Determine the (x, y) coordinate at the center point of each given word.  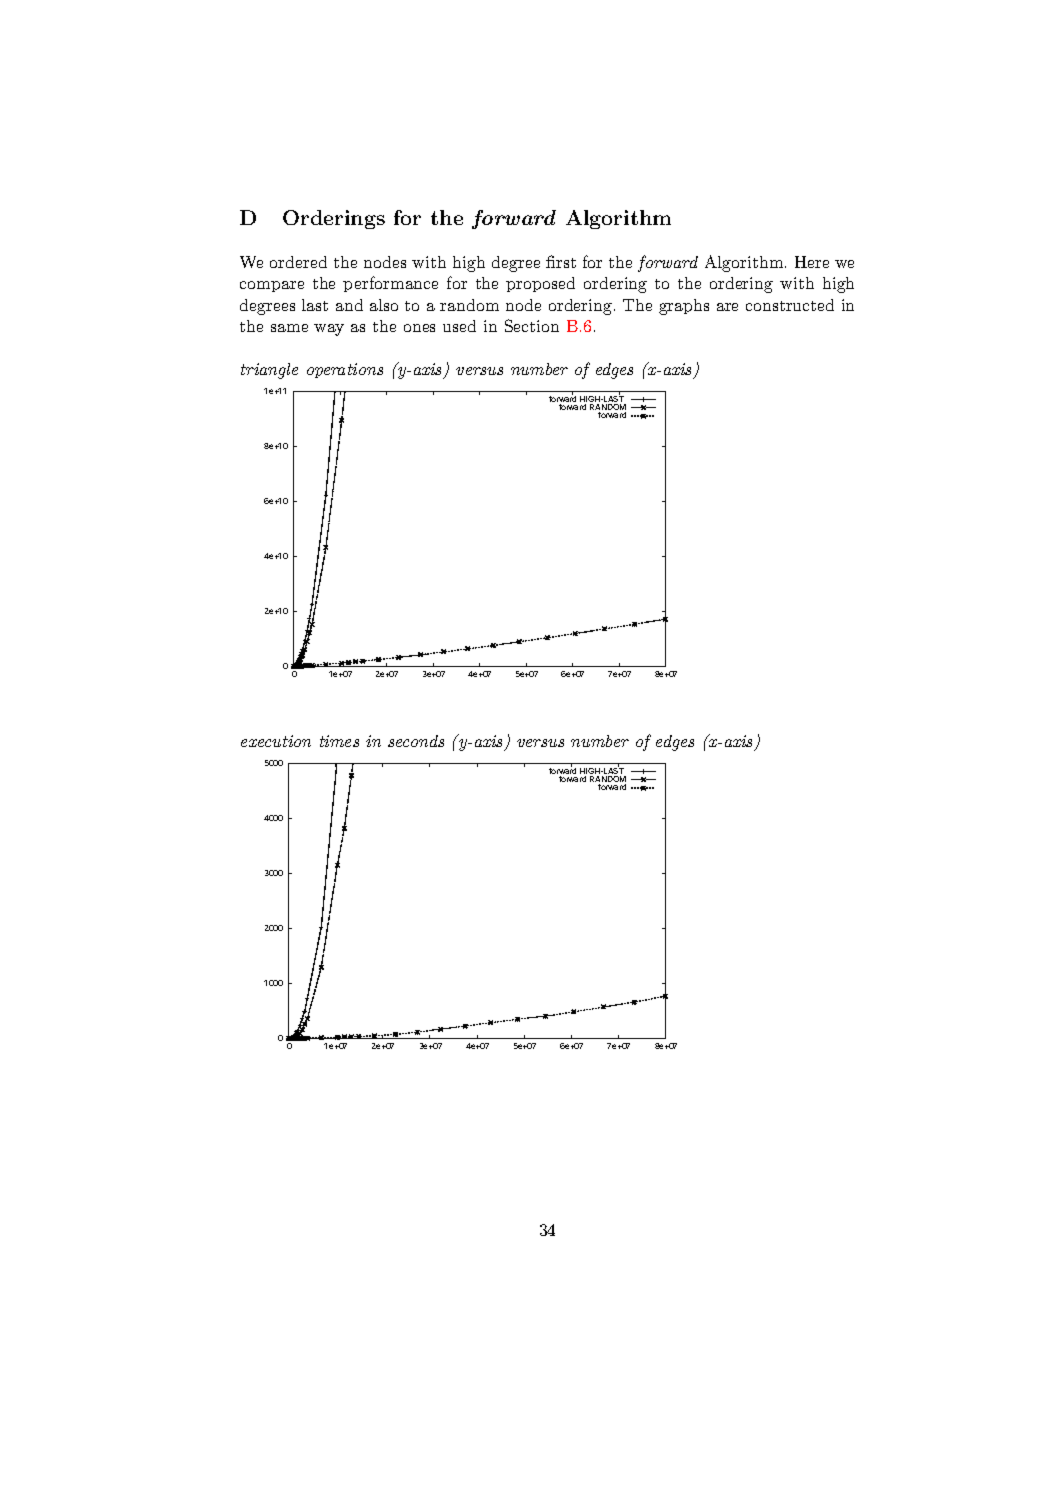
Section (532, 325)
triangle (269, 371)
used (459, 326)
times (339, 741)
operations (345, 370)
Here (812, 262)
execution (276, 741)
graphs (684, 307)
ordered (298, 262)
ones (419, 328)
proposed (540, 284)
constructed (790, 305)
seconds (416, 741)
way (329, 330)
